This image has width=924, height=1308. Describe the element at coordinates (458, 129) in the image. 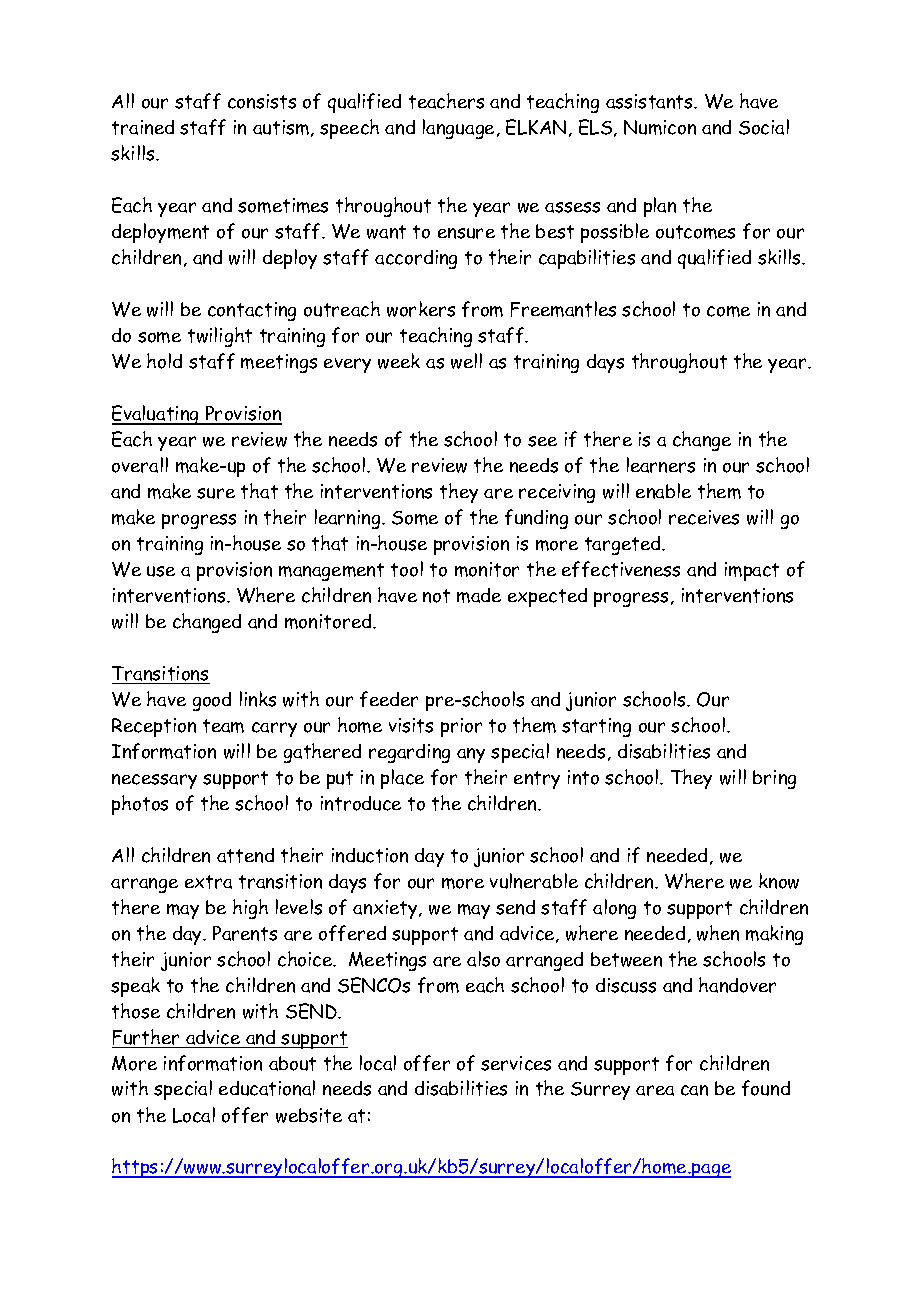

I see `language` at that location.
